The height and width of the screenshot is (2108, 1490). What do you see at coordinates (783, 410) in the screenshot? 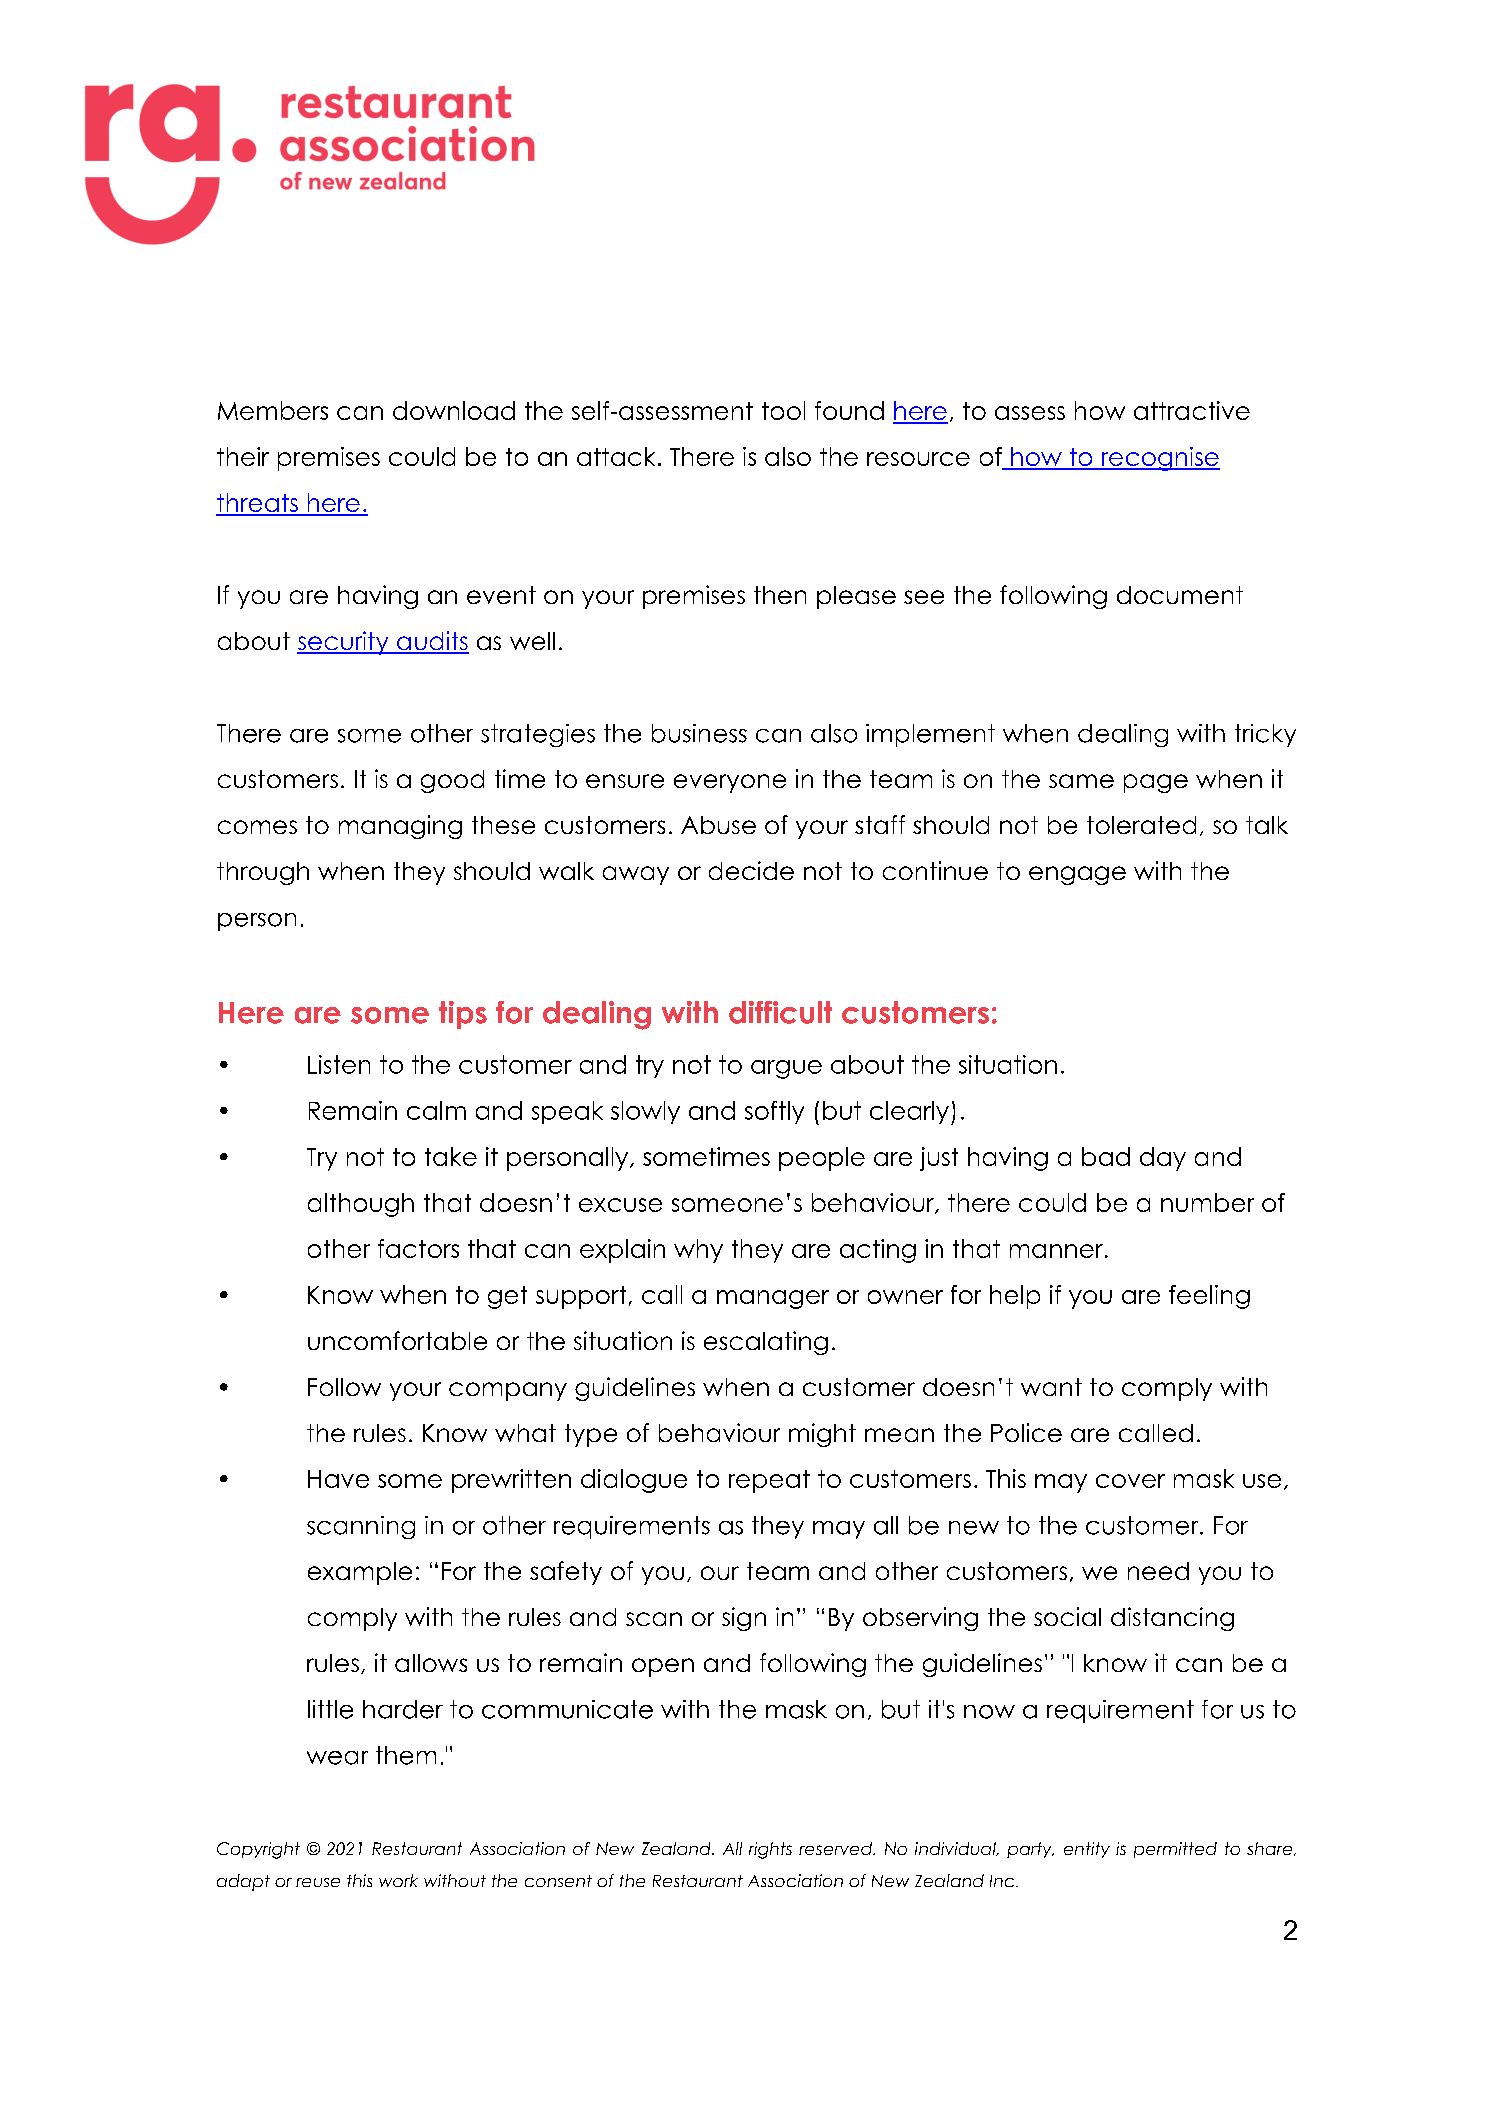
I see `tool` at bounding box center [783, 410].
